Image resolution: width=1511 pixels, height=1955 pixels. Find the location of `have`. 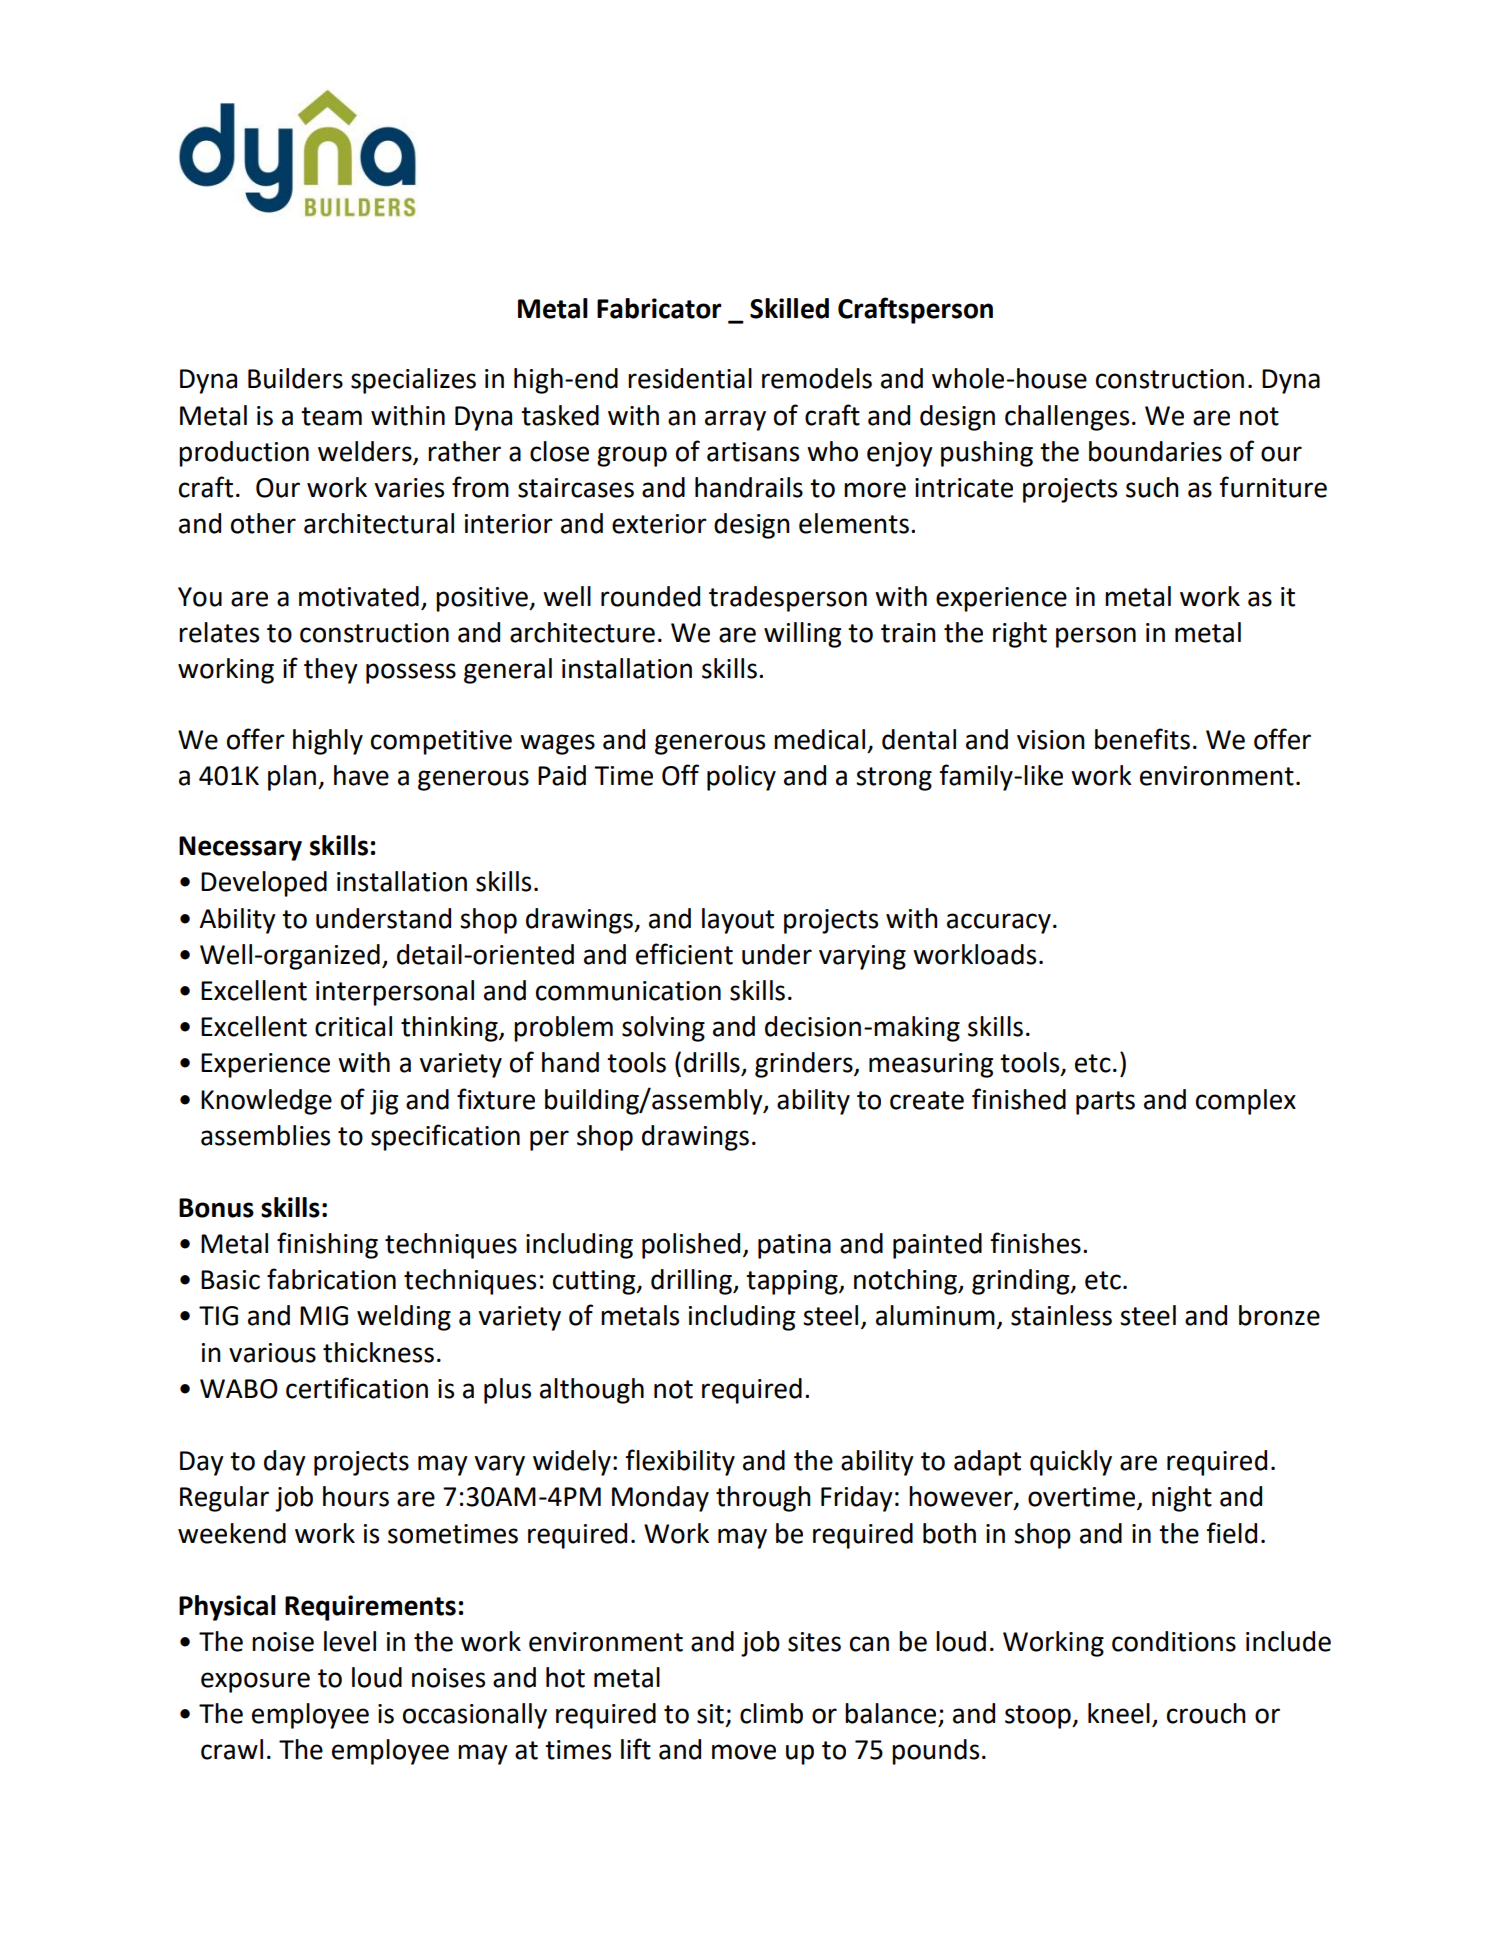

have is located at coordinates (361, 775).
